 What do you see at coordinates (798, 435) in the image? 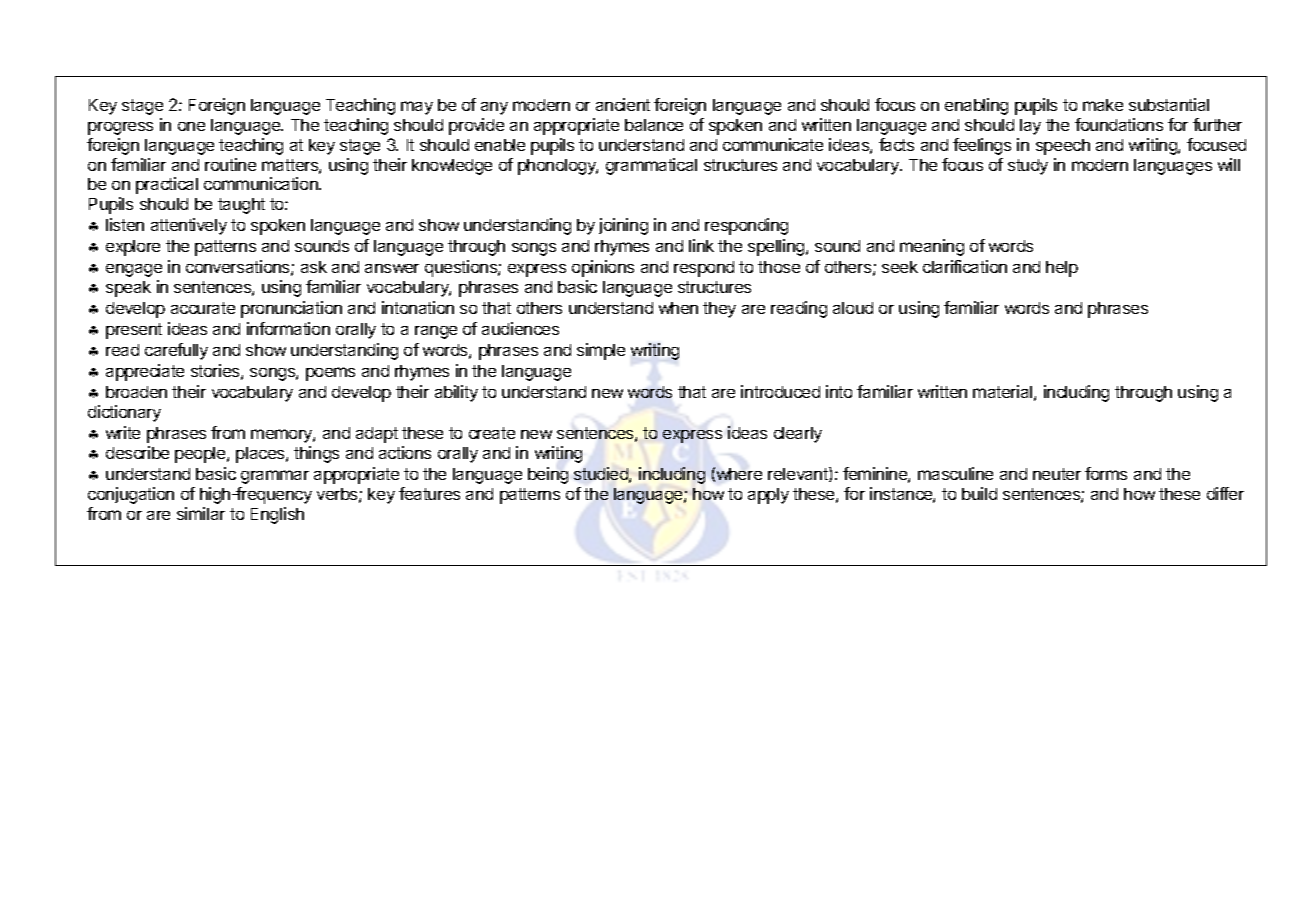
I see `clearly` at bounding box center [798, 435].
